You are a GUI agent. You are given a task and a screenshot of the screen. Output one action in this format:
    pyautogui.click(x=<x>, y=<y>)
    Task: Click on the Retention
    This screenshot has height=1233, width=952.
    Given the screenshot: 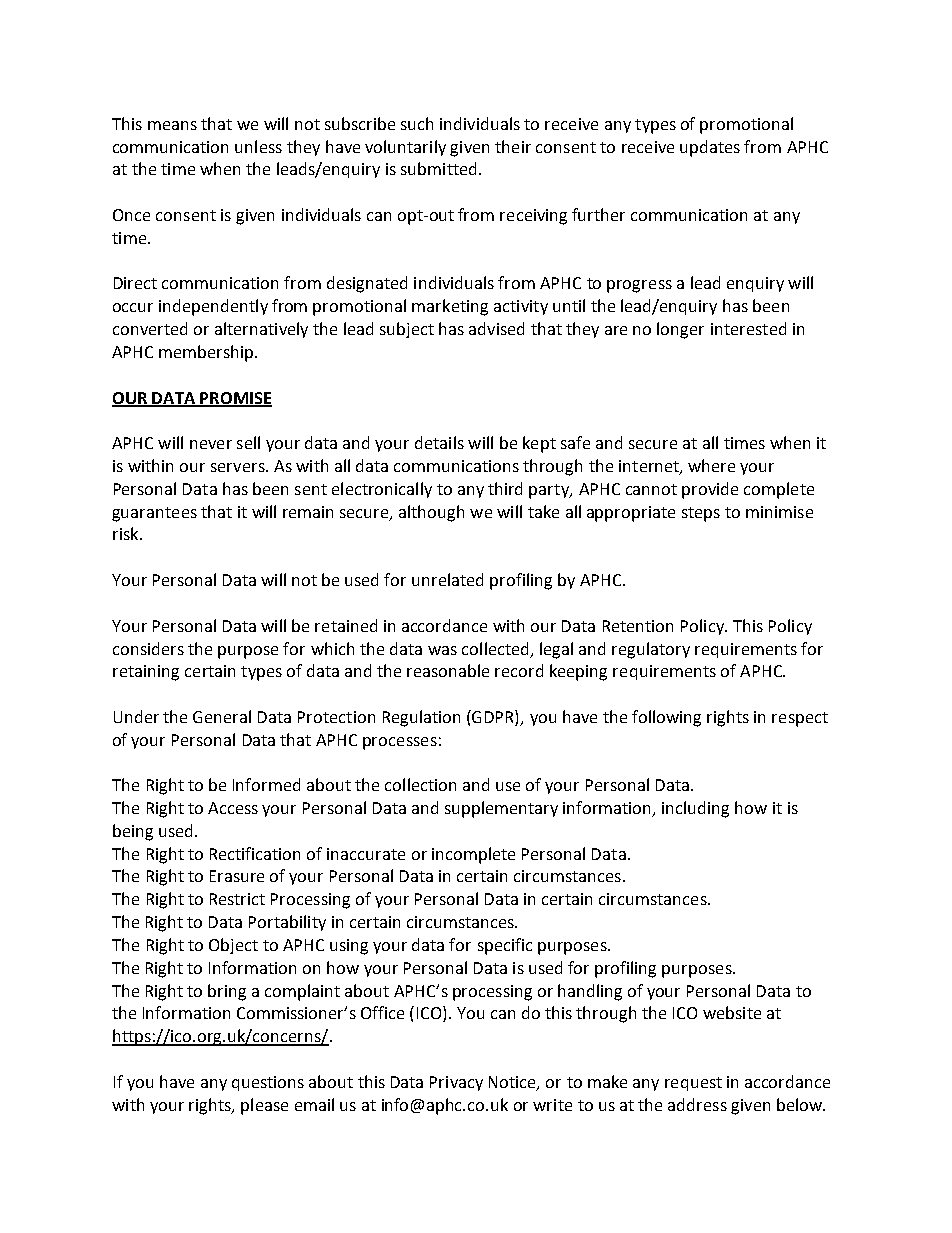 What is the action you would take?
    pyautogui.click(x=638, y=626)
